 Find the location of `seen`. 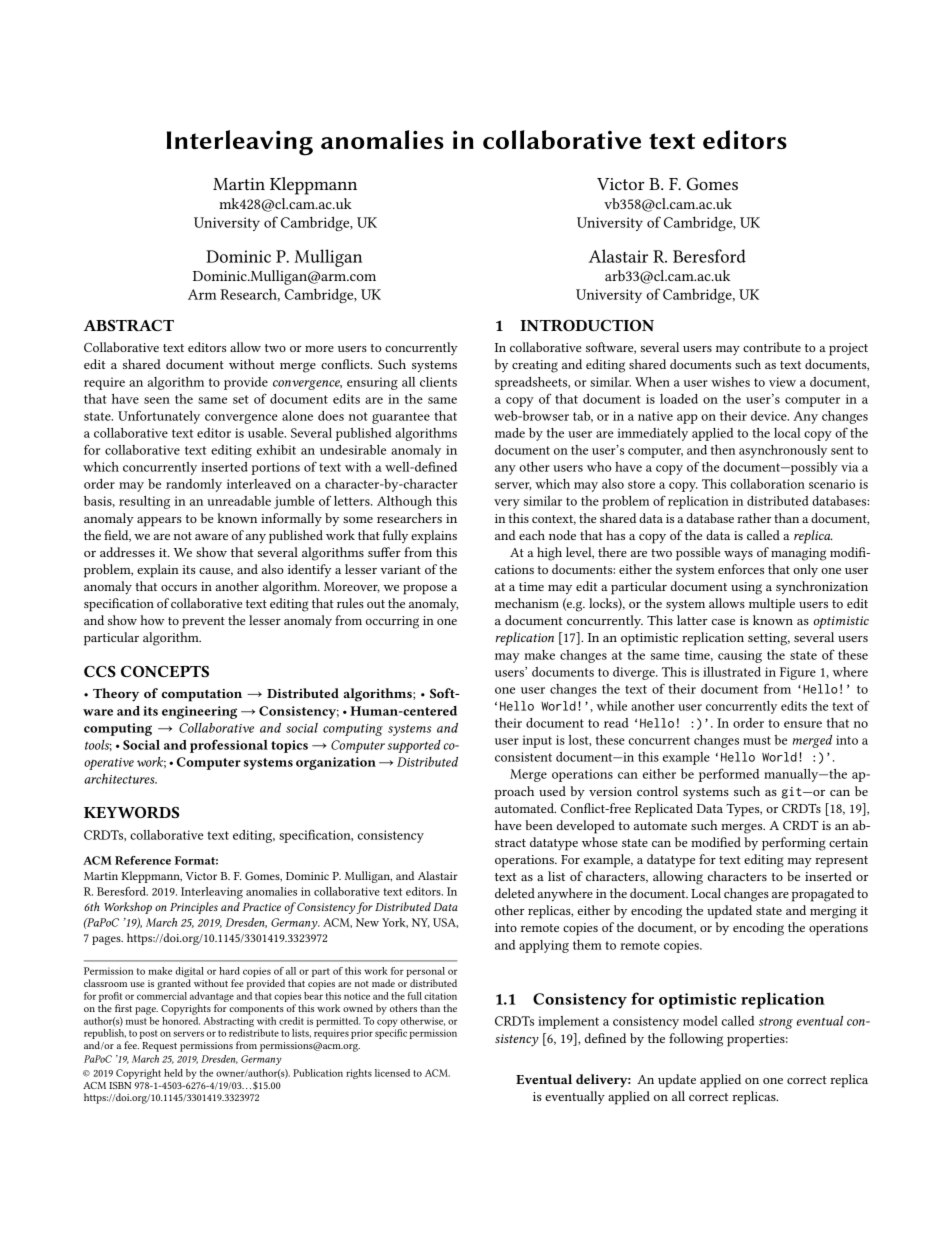

seen is located at coordinates (157, 400).
